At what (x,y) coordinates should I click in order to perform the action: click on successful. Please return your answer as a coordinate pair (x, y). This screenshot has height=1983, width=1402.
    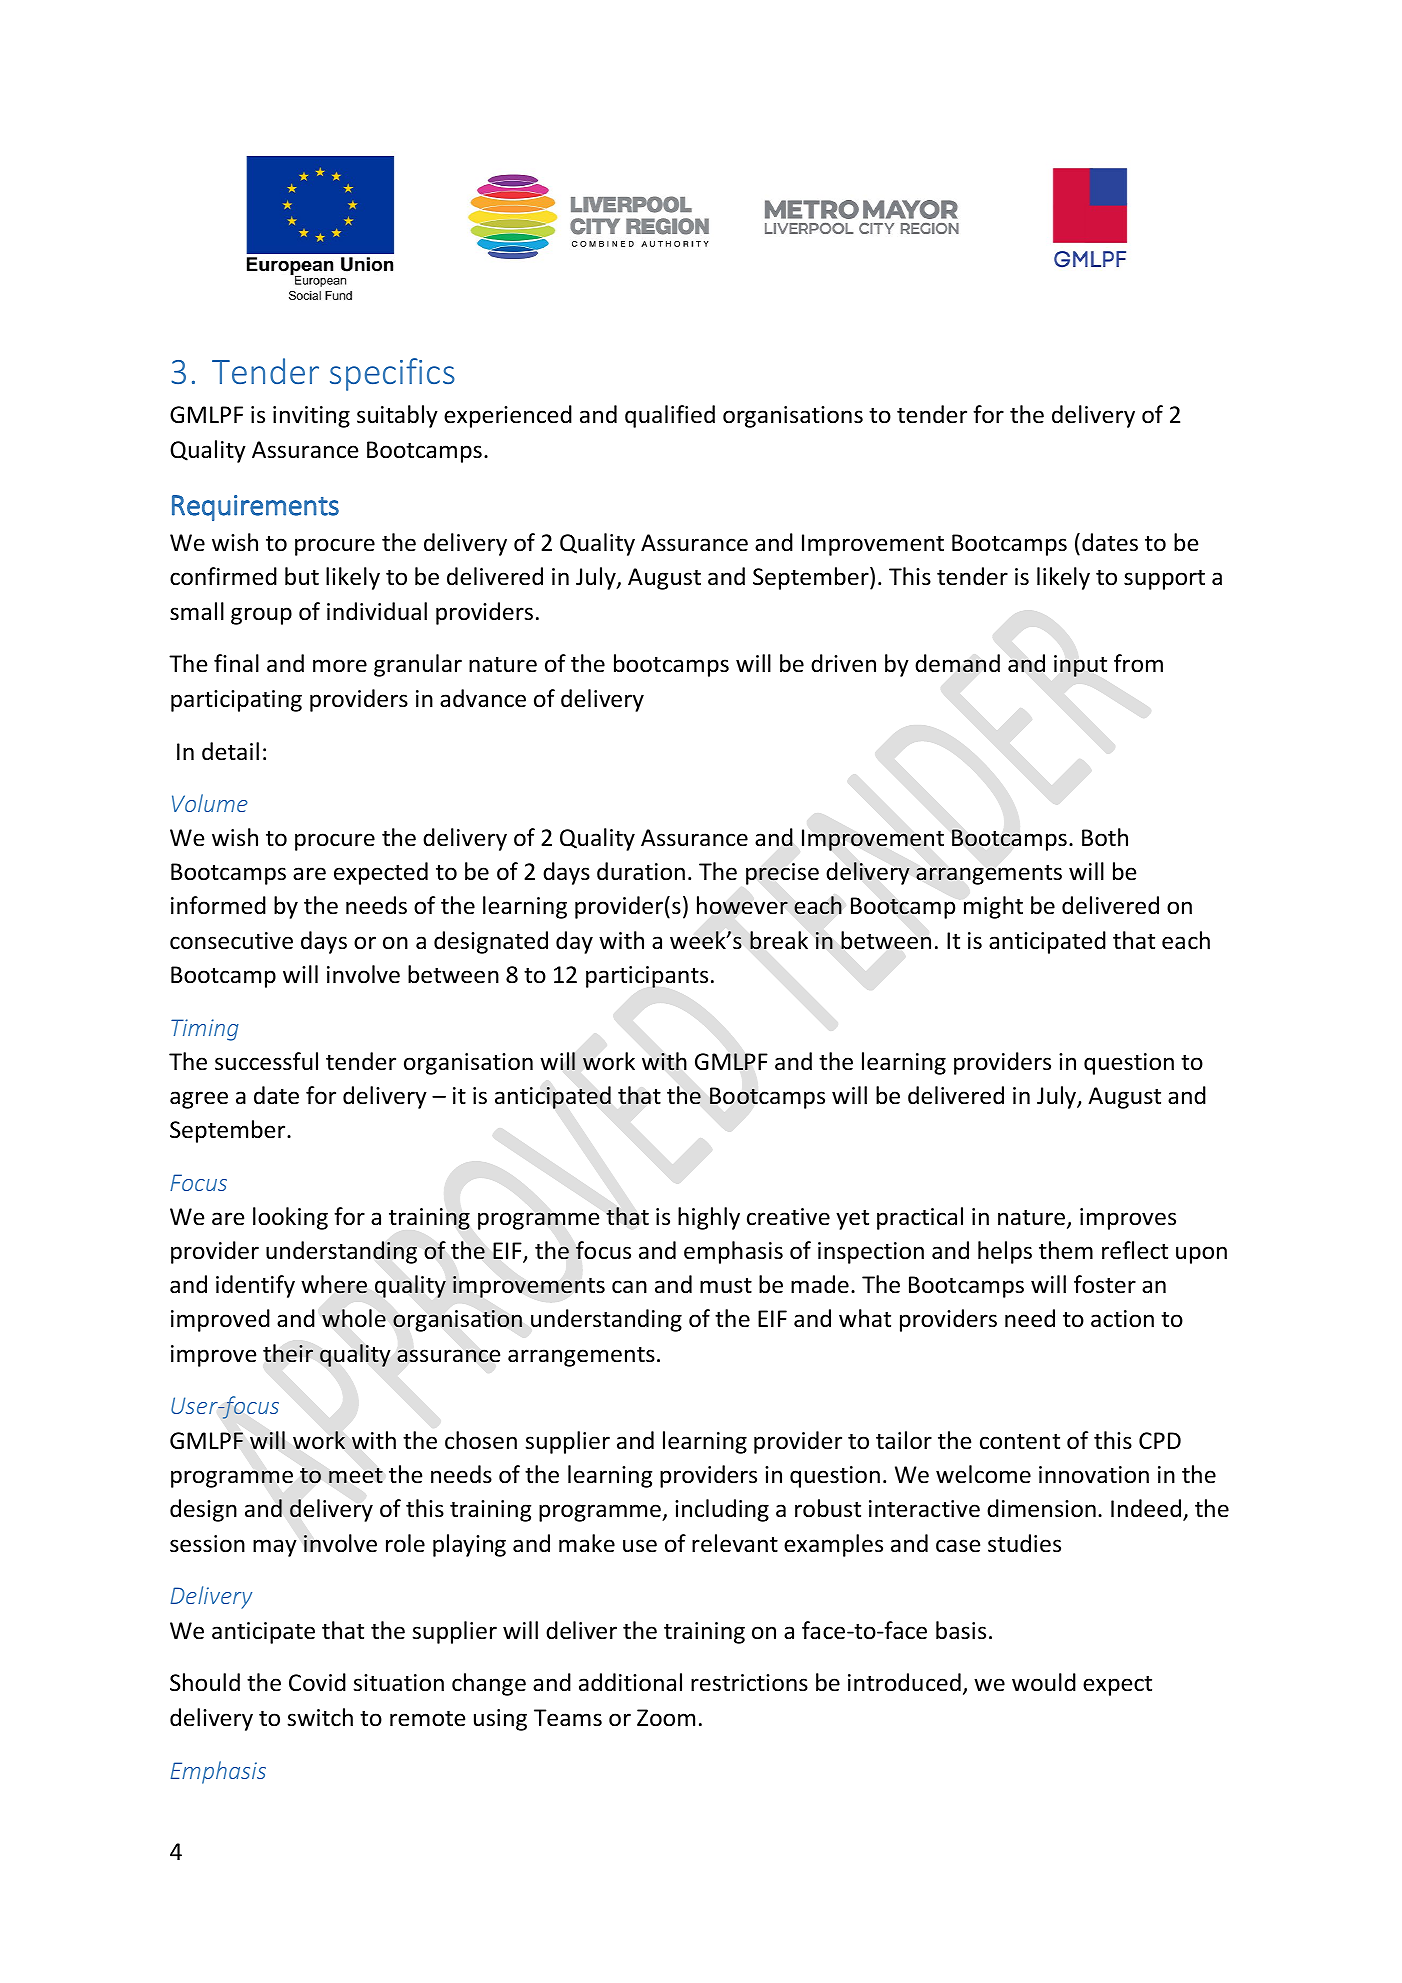
    Looking at the image, I should click on (266, 1061).
